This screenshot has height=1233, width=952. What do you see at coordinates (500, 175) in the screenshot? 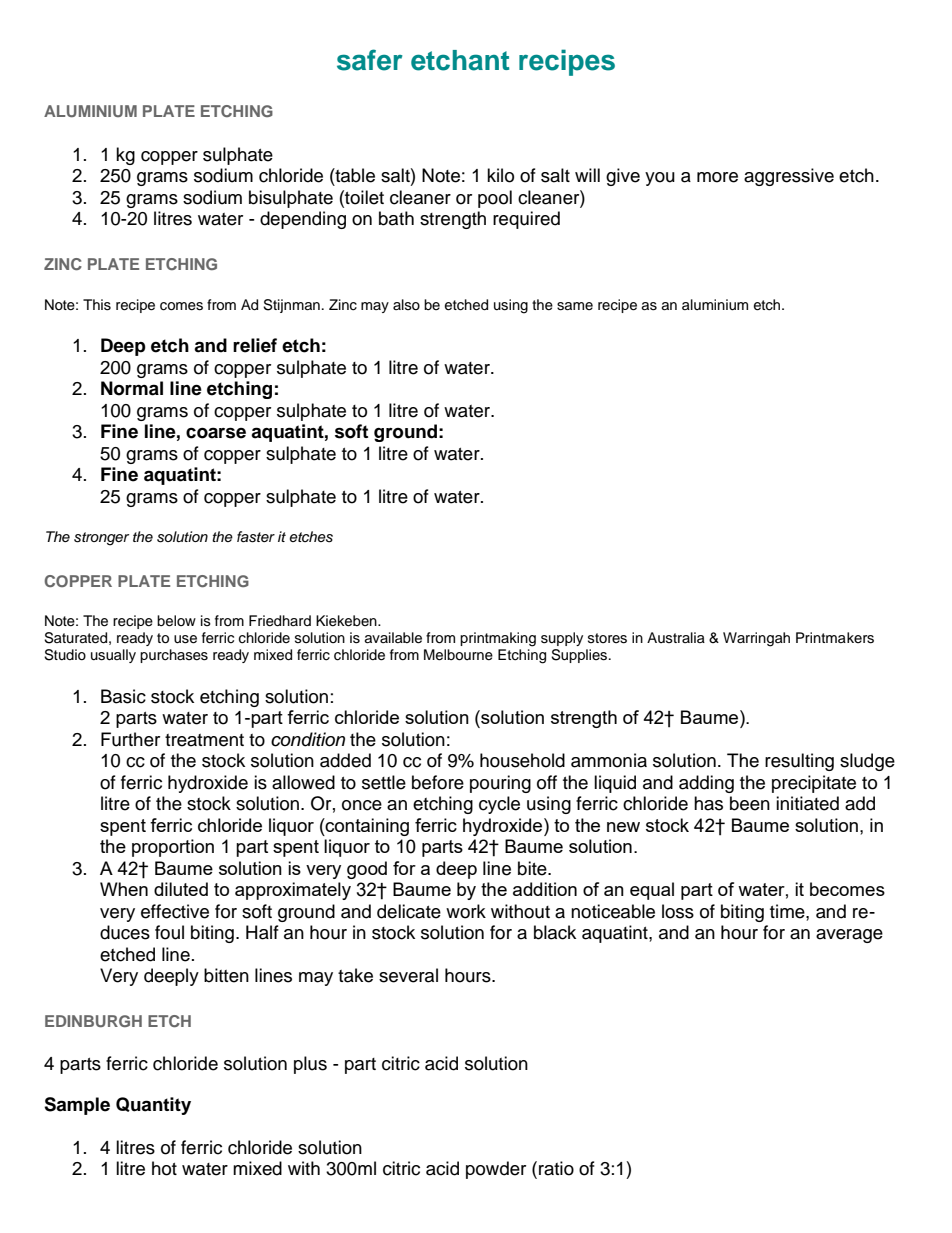
I see `kilo` at bounding box center [500, 175].
